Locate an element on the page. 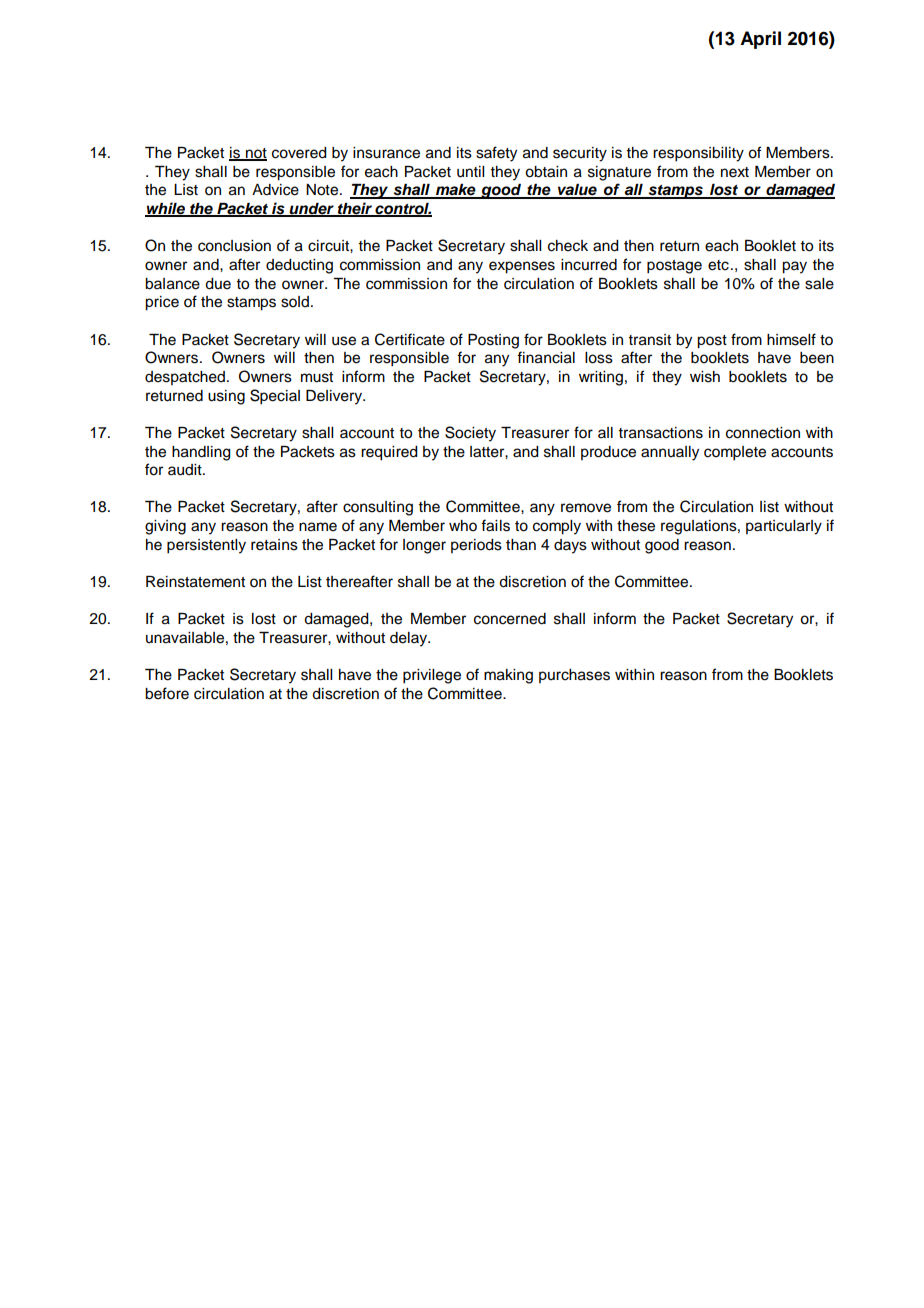 This page has height=1308, width=924. before is located at coordinates (167, 693).
